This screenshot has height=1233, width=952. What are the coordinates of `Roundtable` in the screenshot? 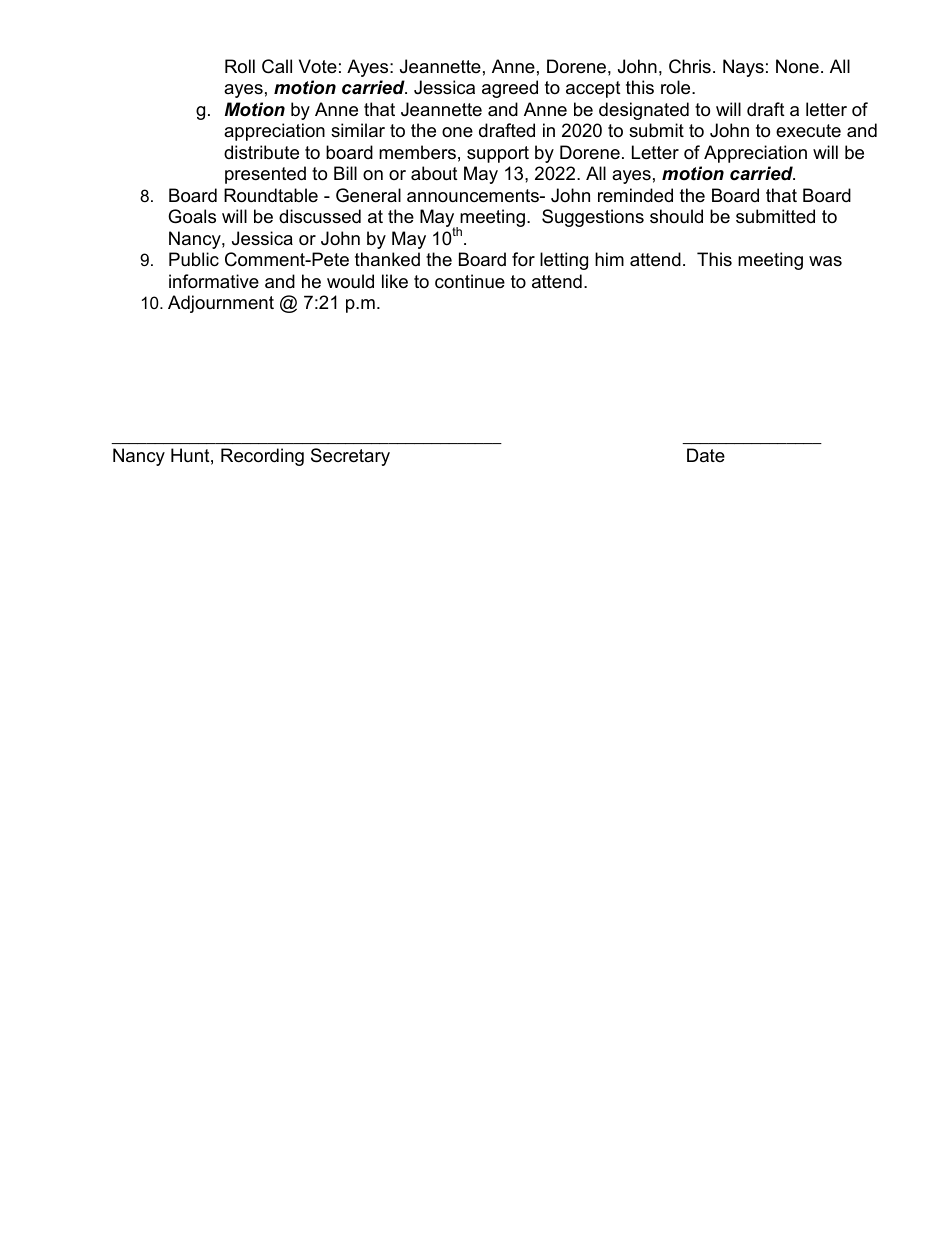 It's located at (271, 195).
